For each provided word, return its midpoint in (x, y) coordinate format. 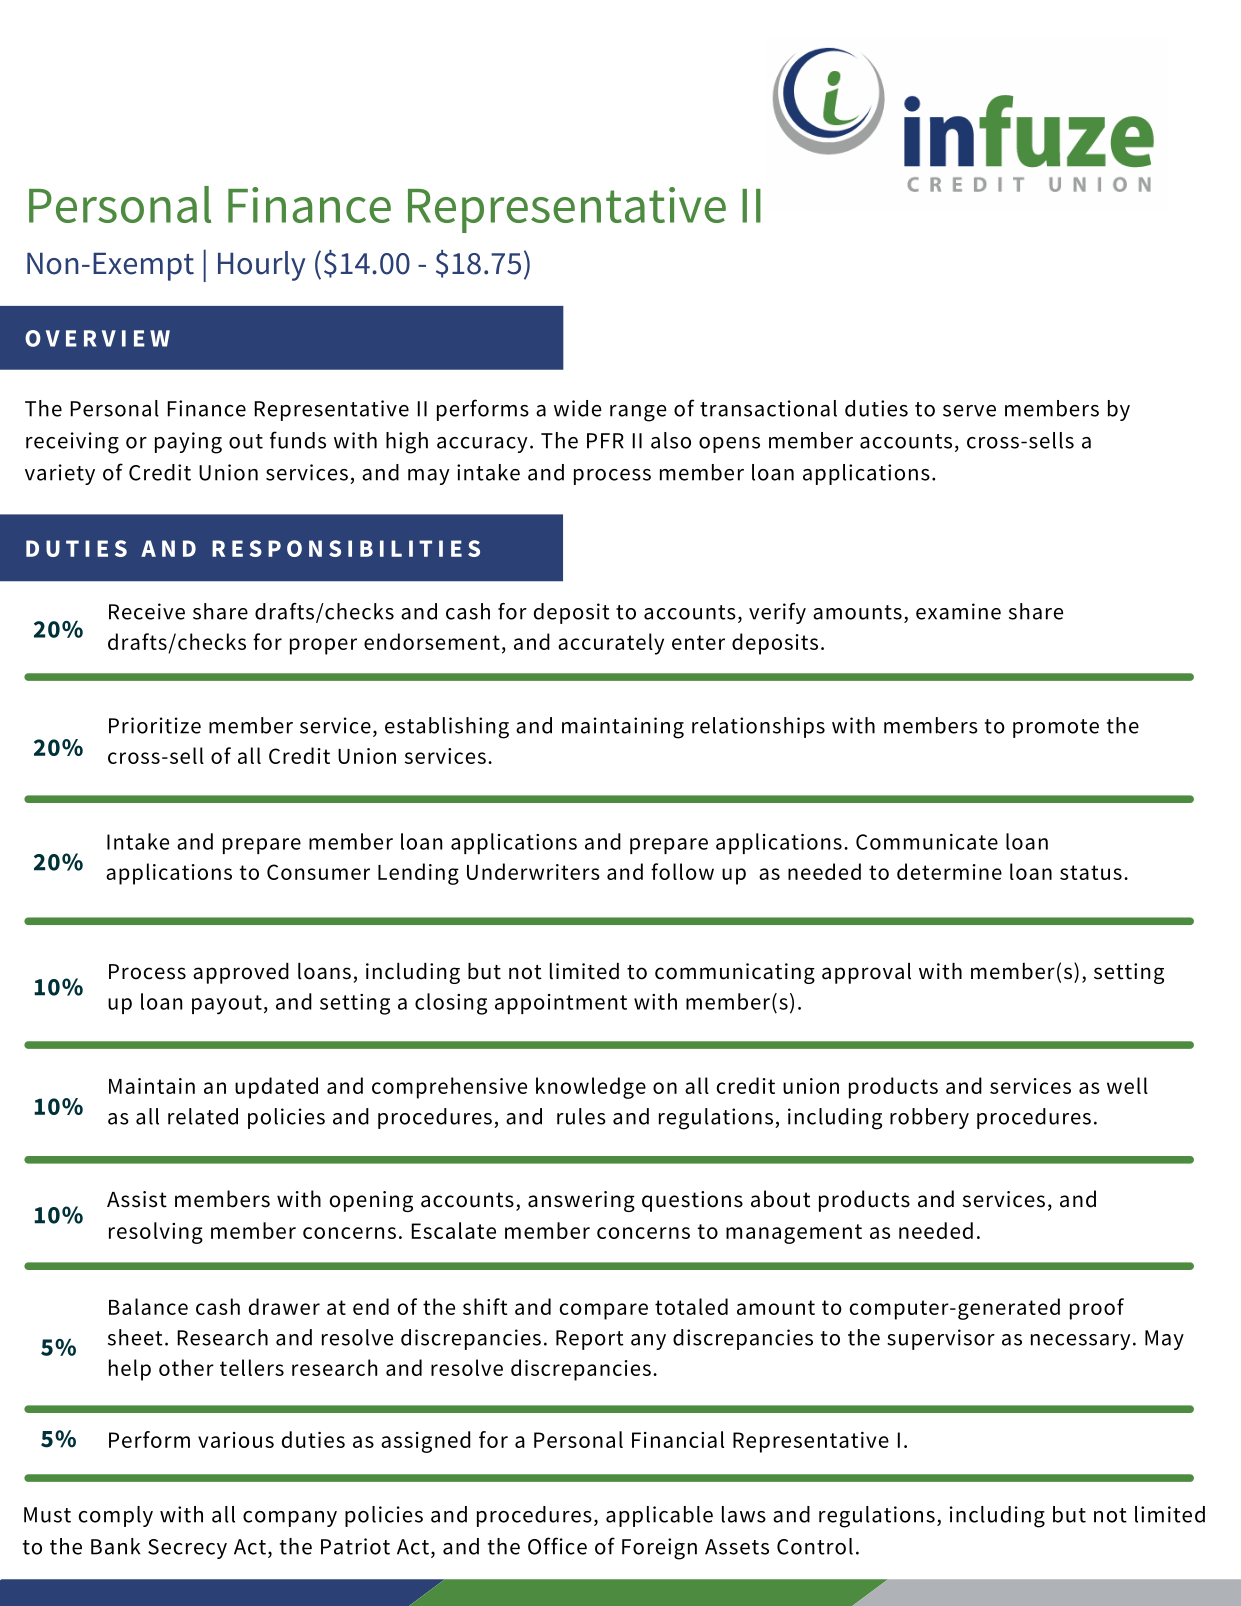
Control (815, 1546)
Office (557, 1546)
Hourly (262, 266)
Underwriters (533, 871)
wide (578, 408)
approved (241, 973)
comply (116, 1516)
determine (949, 871)
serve (969, 411)
